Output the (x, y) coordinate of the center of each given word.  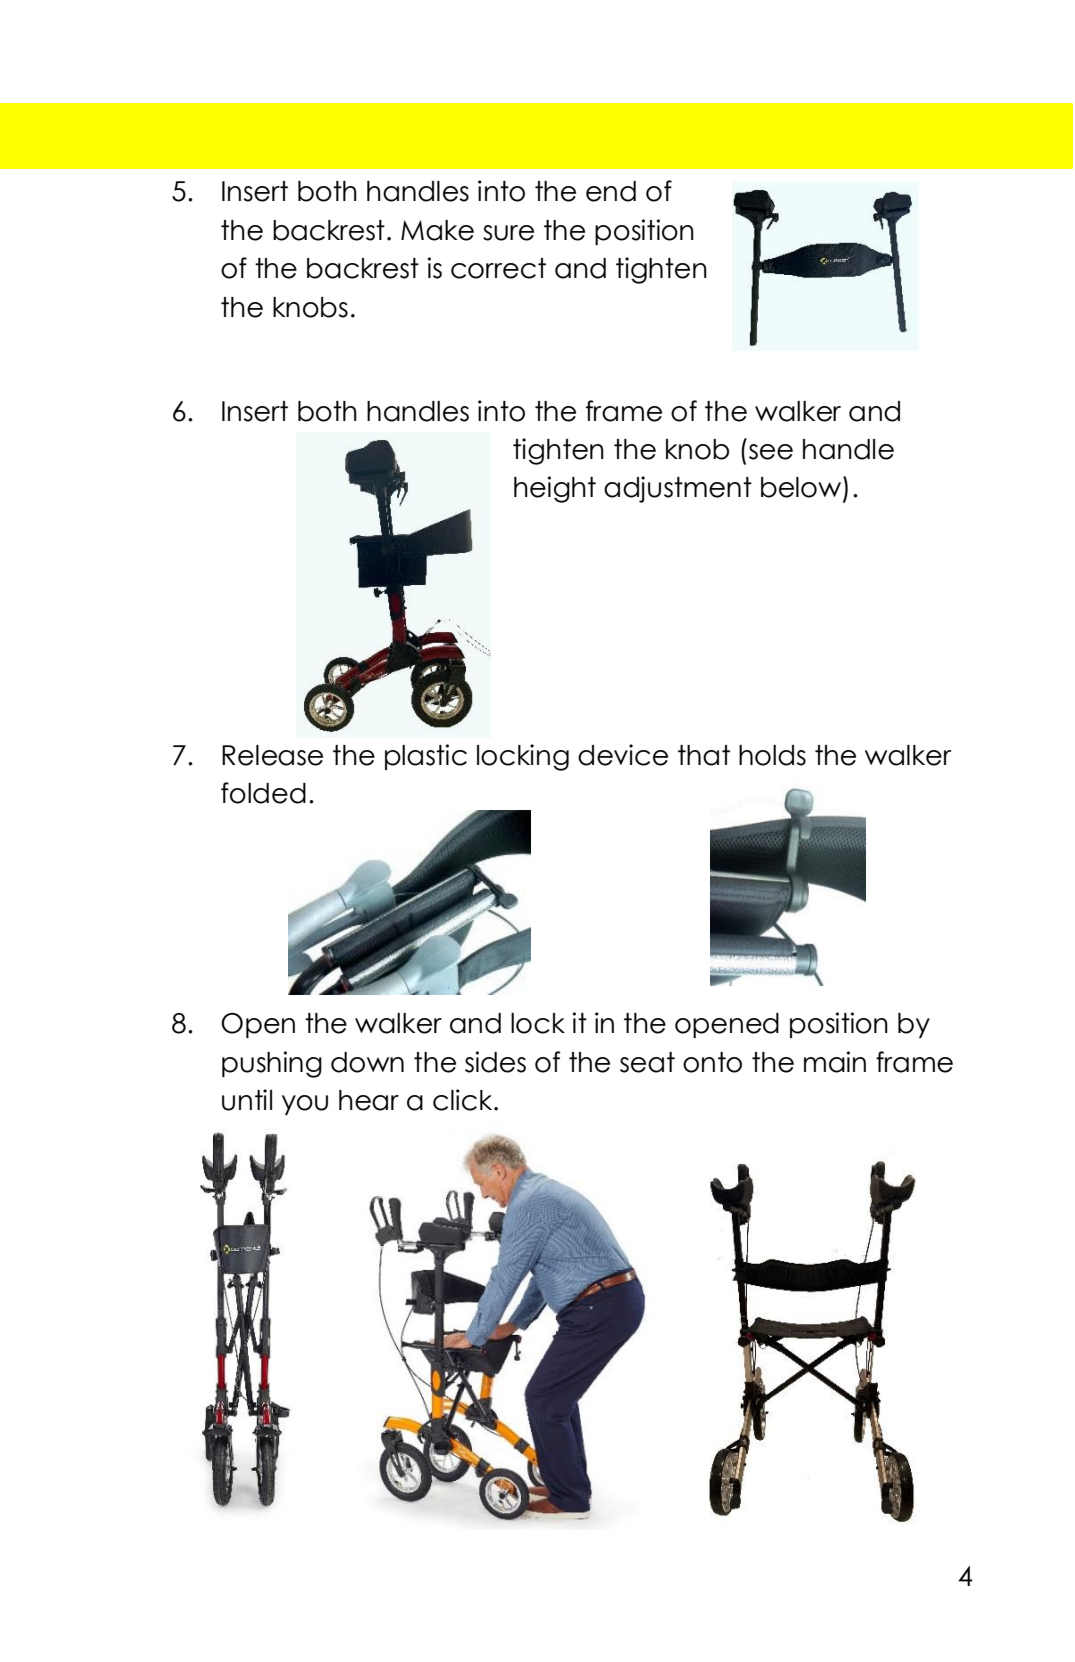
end (611, 191)
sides (495, 1062)
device (623, 755)
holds (772, 755)
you (305, 1105)
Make (437, 230)
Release (272, 755)
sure (508, 233)
